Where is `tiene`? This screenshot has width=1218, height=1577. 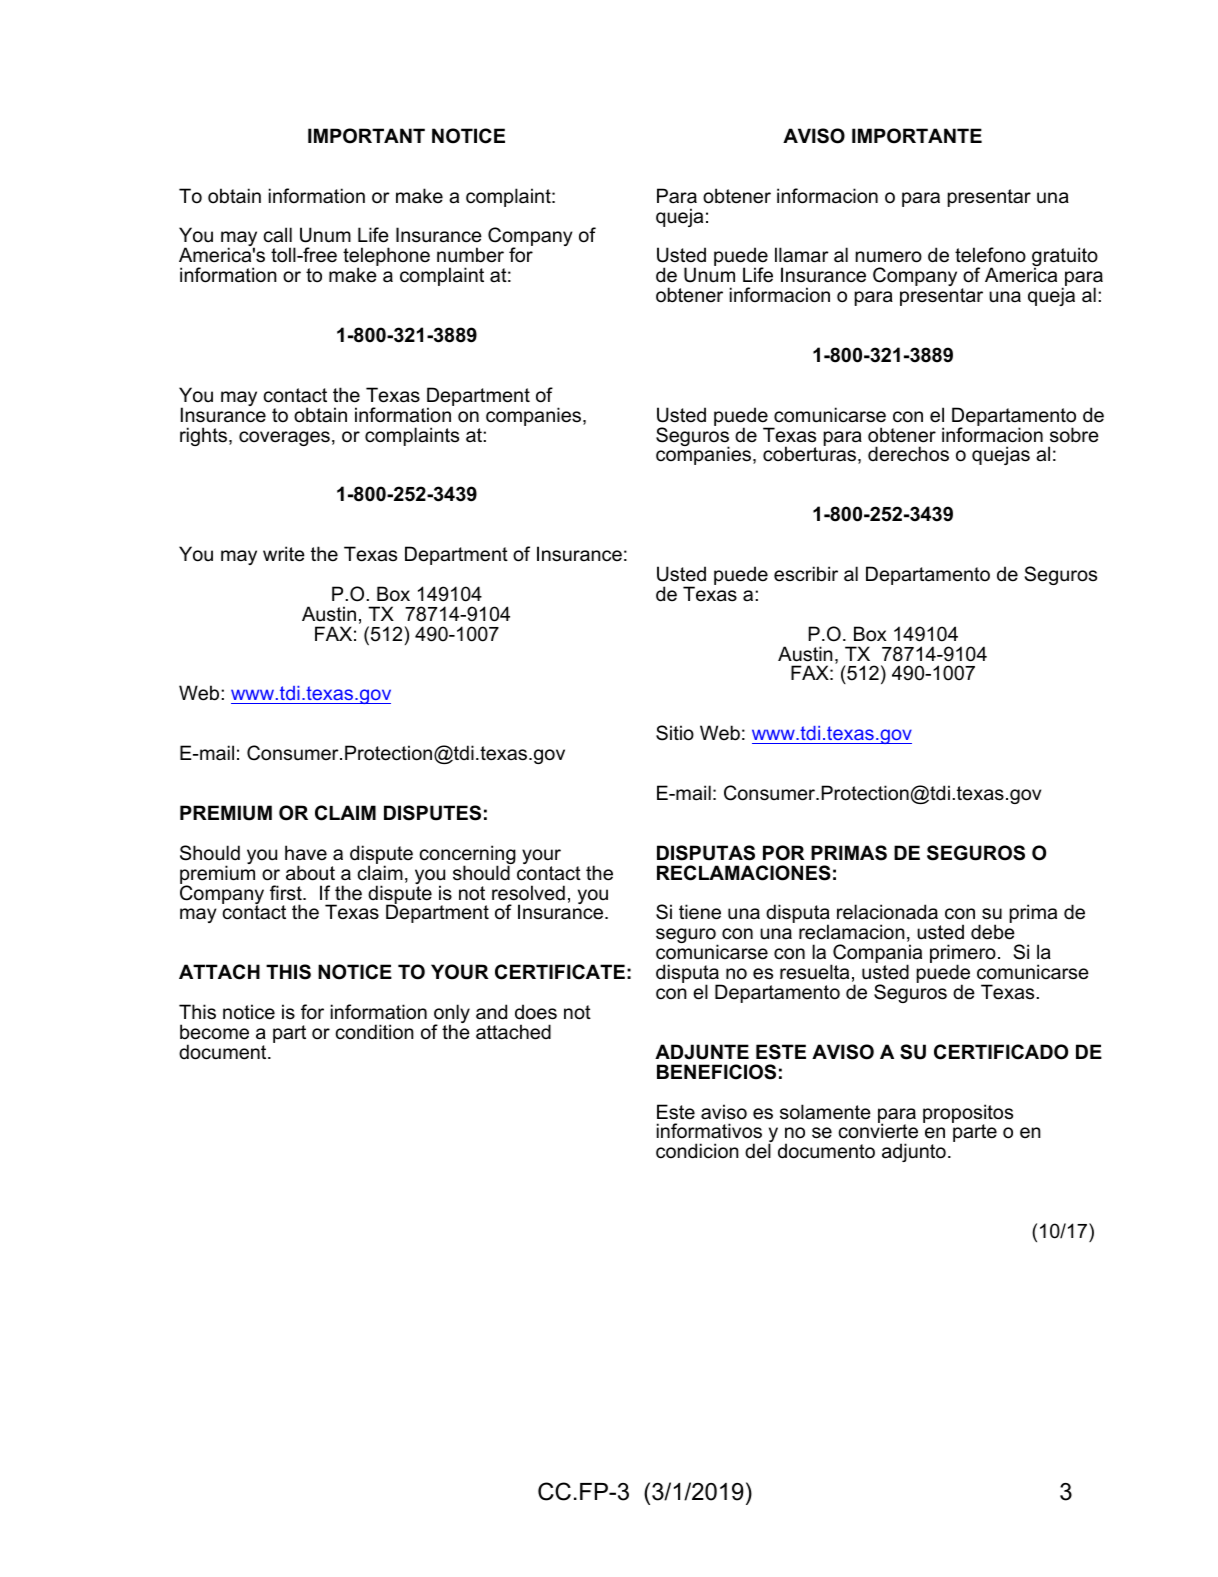 tiene is located at coordinates (700, 912).
